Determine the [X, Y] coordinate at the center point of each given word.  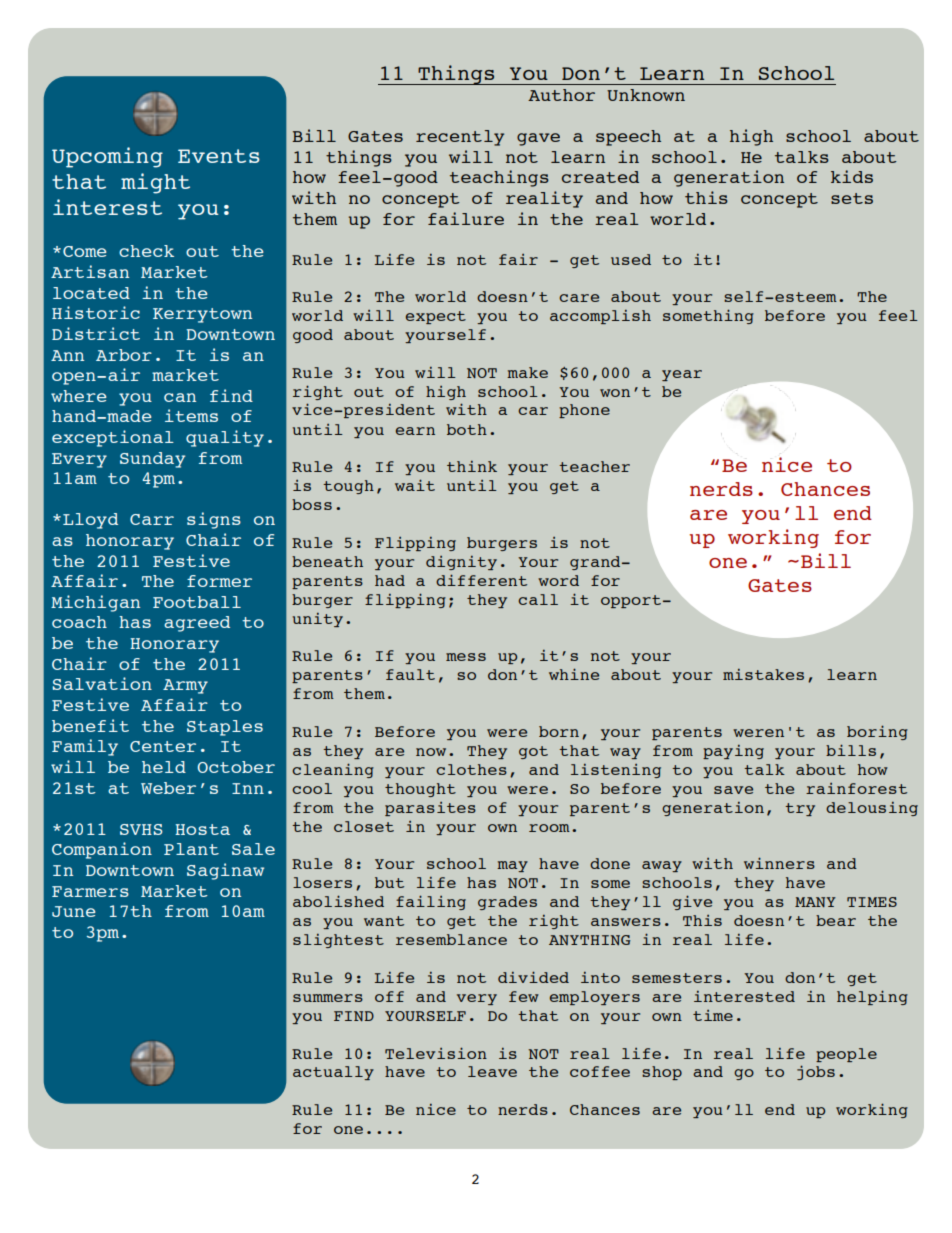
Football [197, 602]
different [481, 580]
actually [333, 1073]
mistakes [763, 674]
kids [852, 176]
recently [460, 138]
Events [219, 156]
